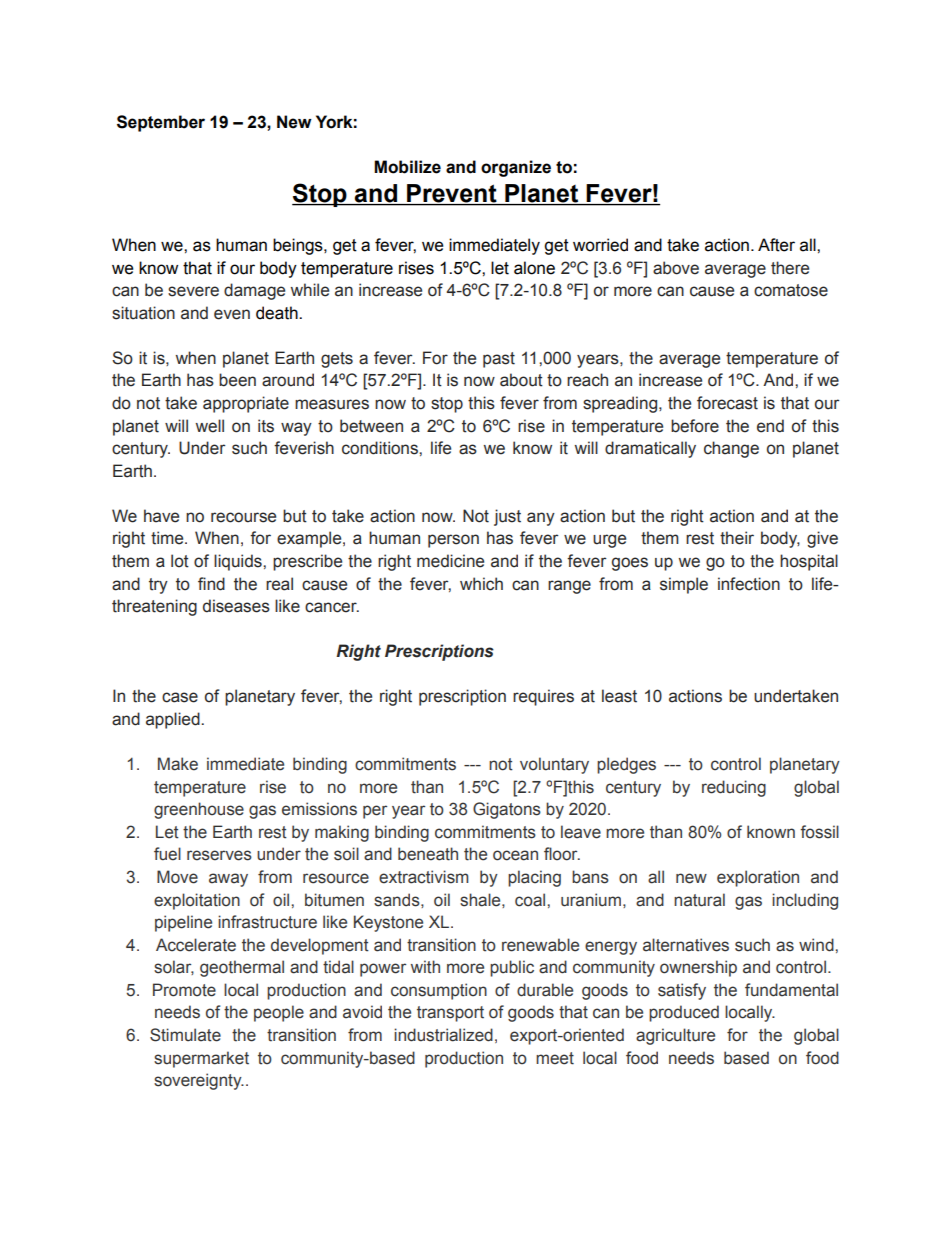  I want to click on requires, so click(543, 697).
